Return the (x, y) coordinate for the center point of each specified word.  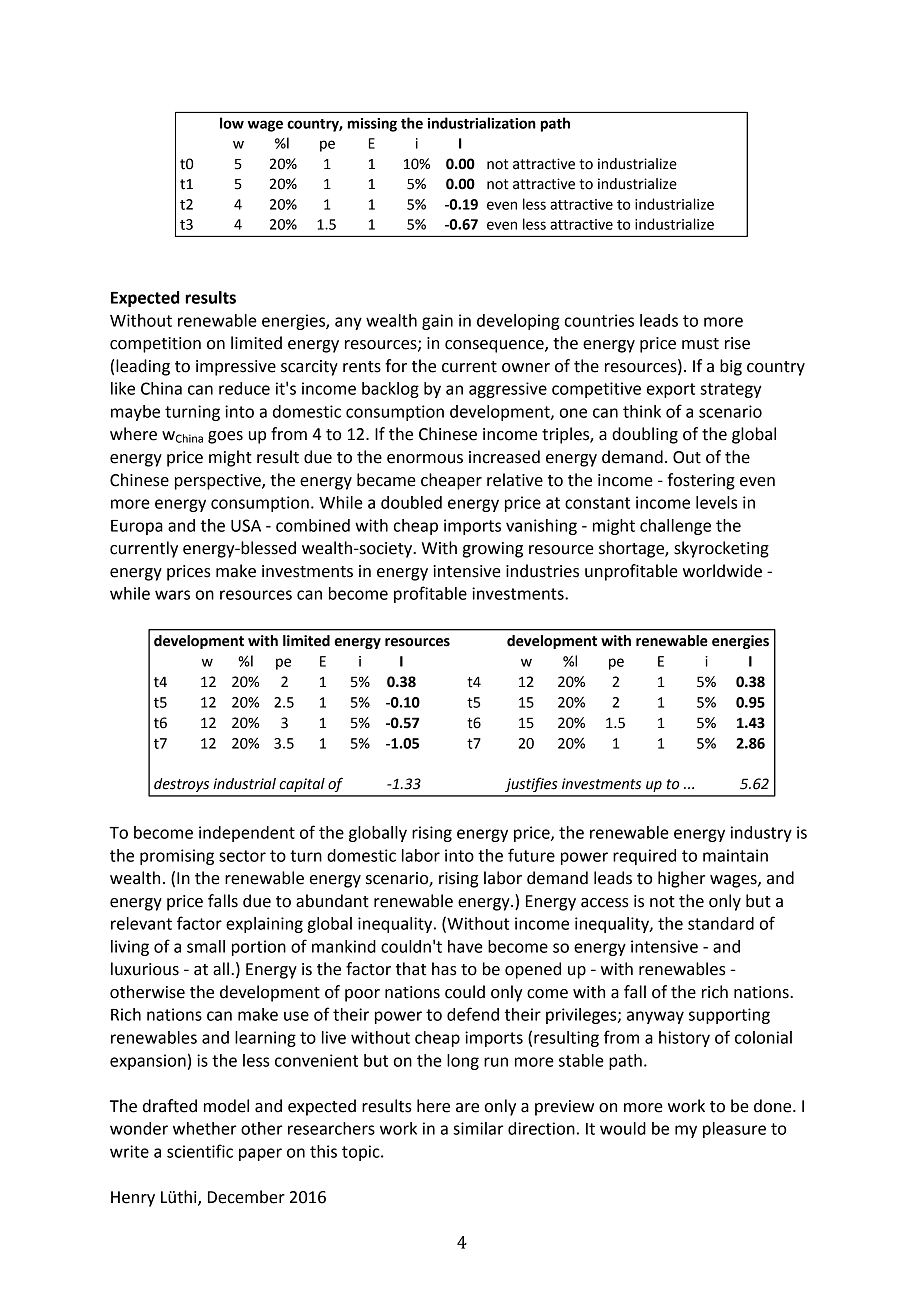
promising (177, 857)
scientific (200, 1151)
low (232, 123)
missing (372, 125)
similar (478, 1128)
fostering (701, 481)
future (531, 855)
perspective (219, 482)
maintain (735, 855)
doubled (411, 502)
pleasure (734, 1130)
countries (599, 320)
